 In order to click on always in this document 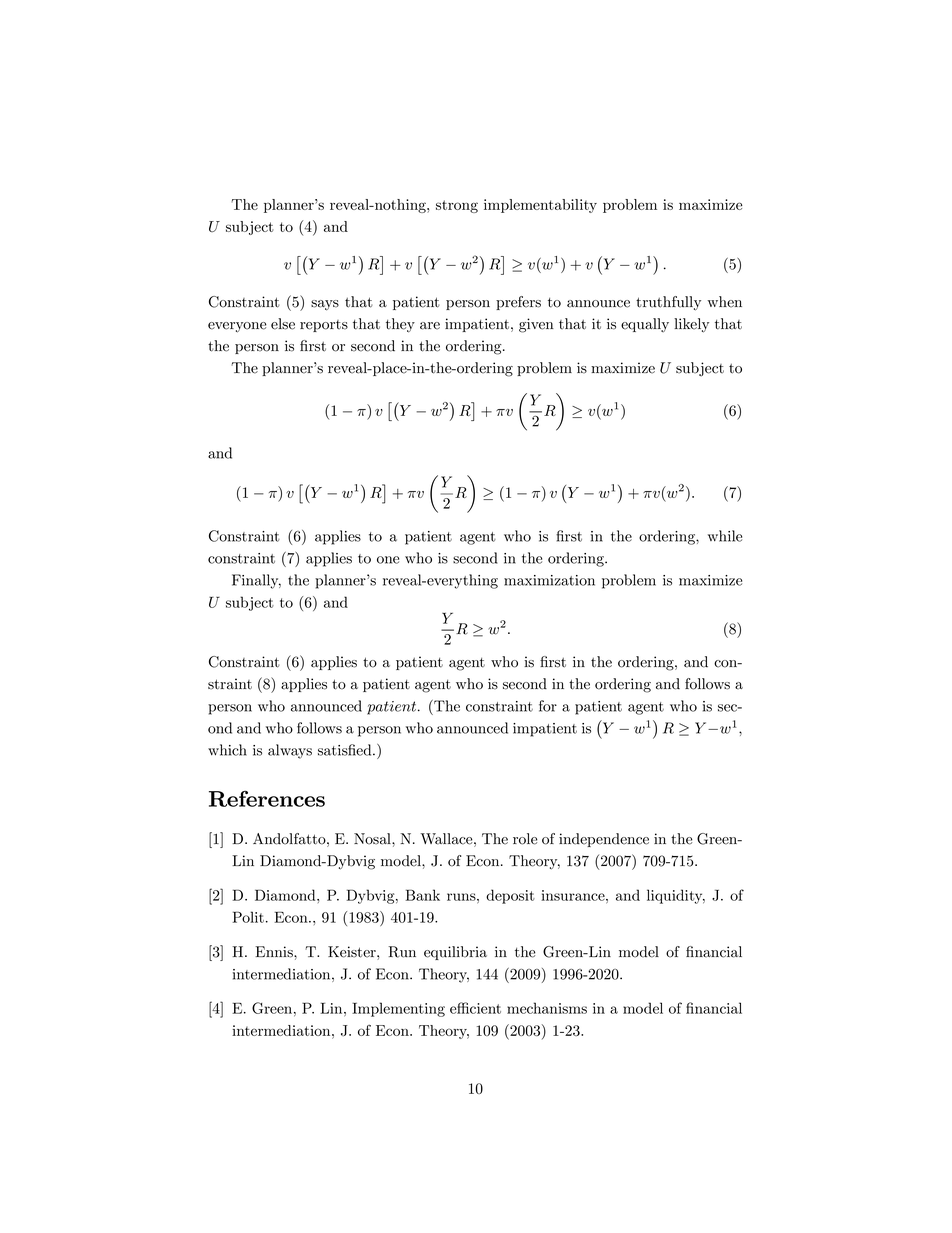, I will do `click(290, 751)`.
